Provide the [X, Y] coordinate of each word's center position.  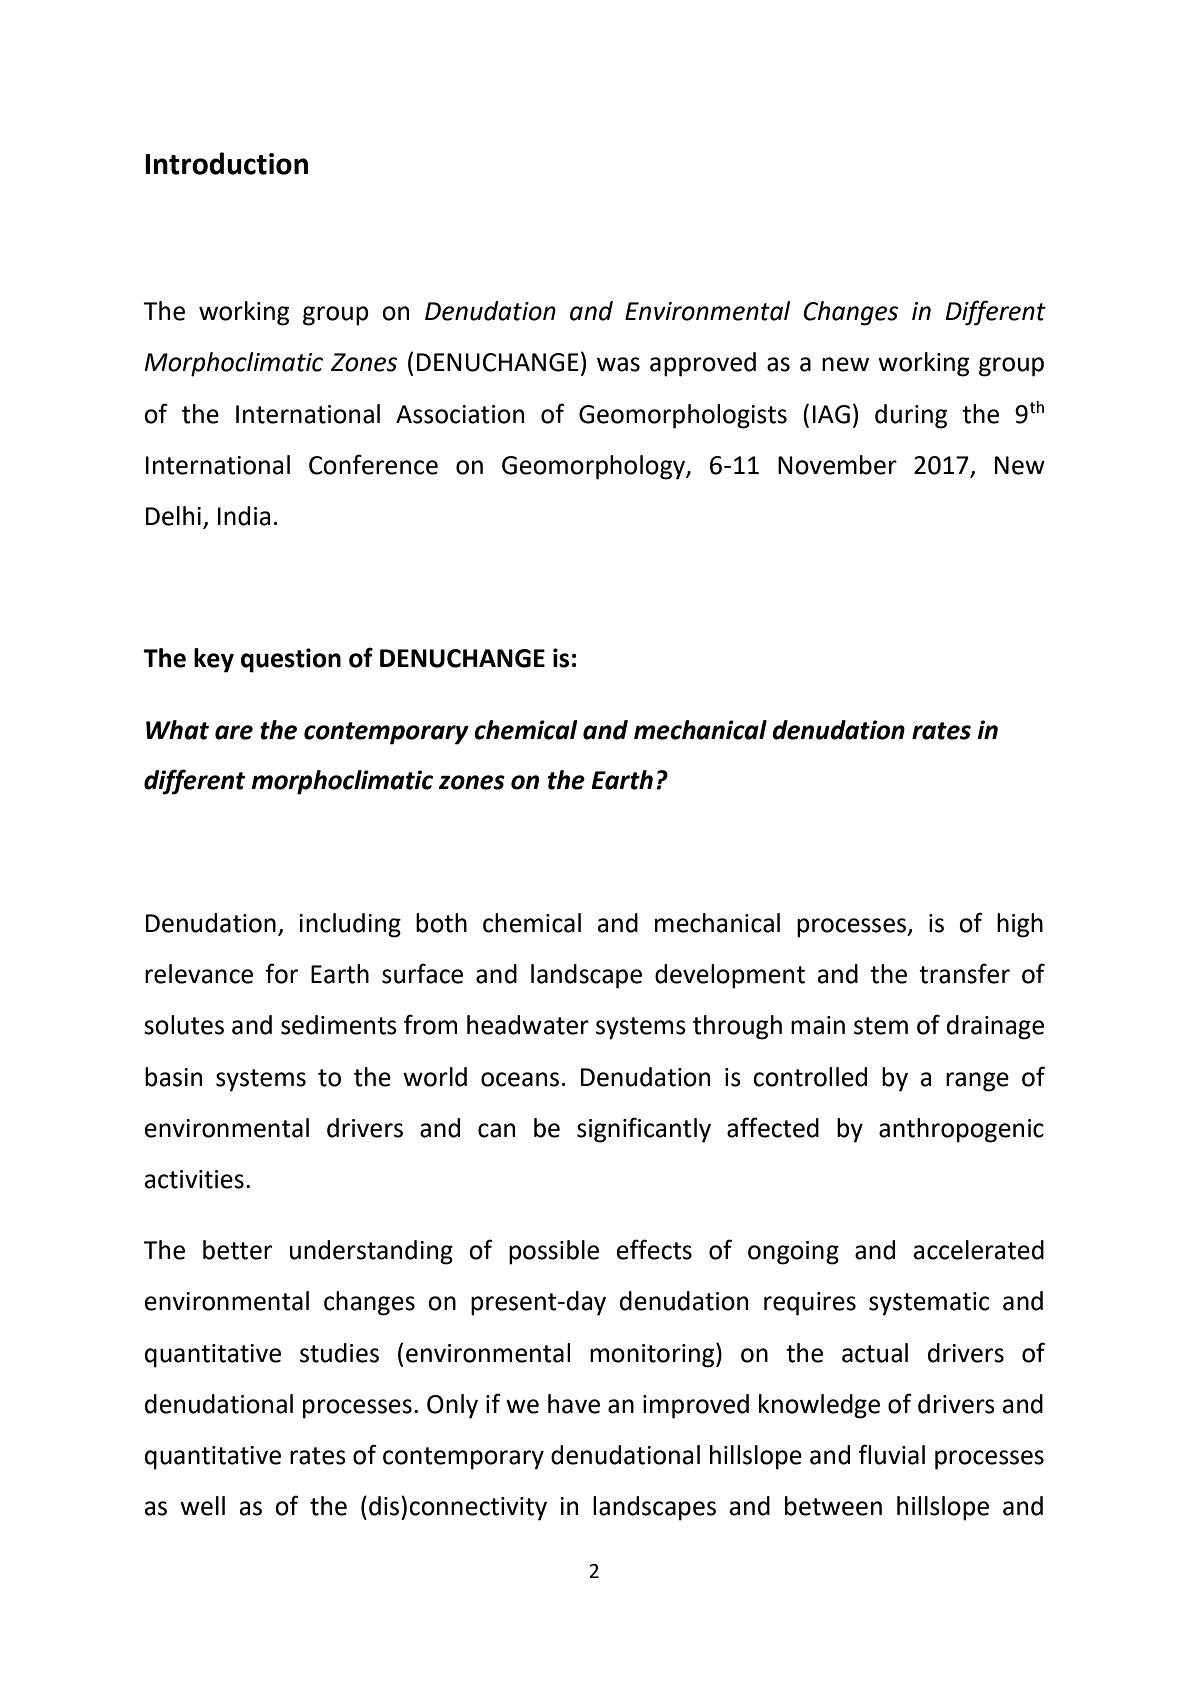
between [833, 1506]
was [618, 364]
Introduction [226, 163]
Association [460, 414]
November [837, 465]
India [244, 516]
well [202, 1506]
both [441, 923]
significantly [644, 1130]
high [1020, 925]
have [574, 1404]
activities [194, 1179]
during [911, 416]
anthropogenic [961, 1130]
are [234, 732]
